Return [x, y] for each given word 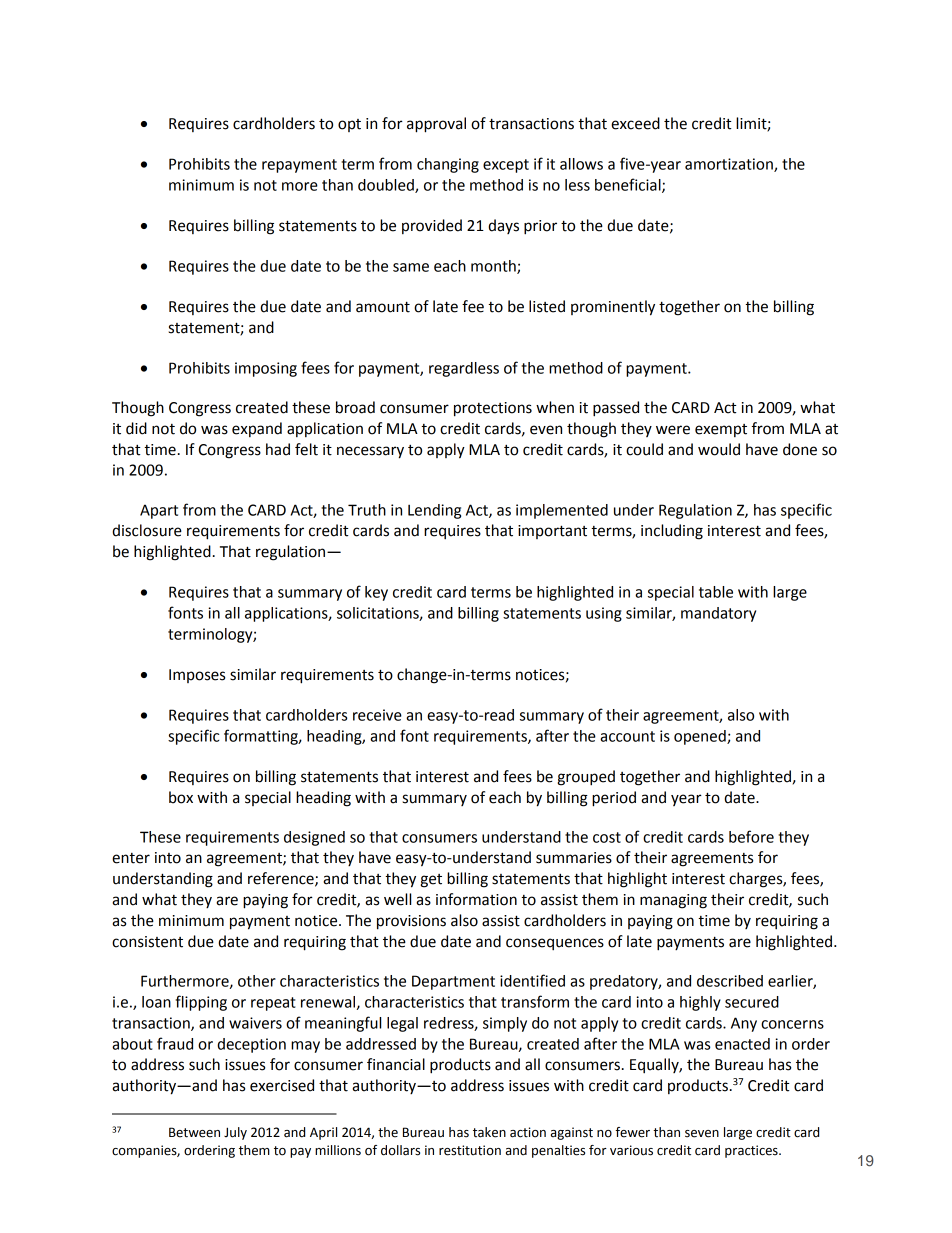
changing [448, 165]
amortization [730, 165]
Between [194, 1132]
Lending [434, 511]
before [751, 836]
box [181, 797]
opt [349, 125]
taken [489, 1132]
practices [752, 1151]
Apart [159, 511]
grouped [586, 778]
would [719, 449]
